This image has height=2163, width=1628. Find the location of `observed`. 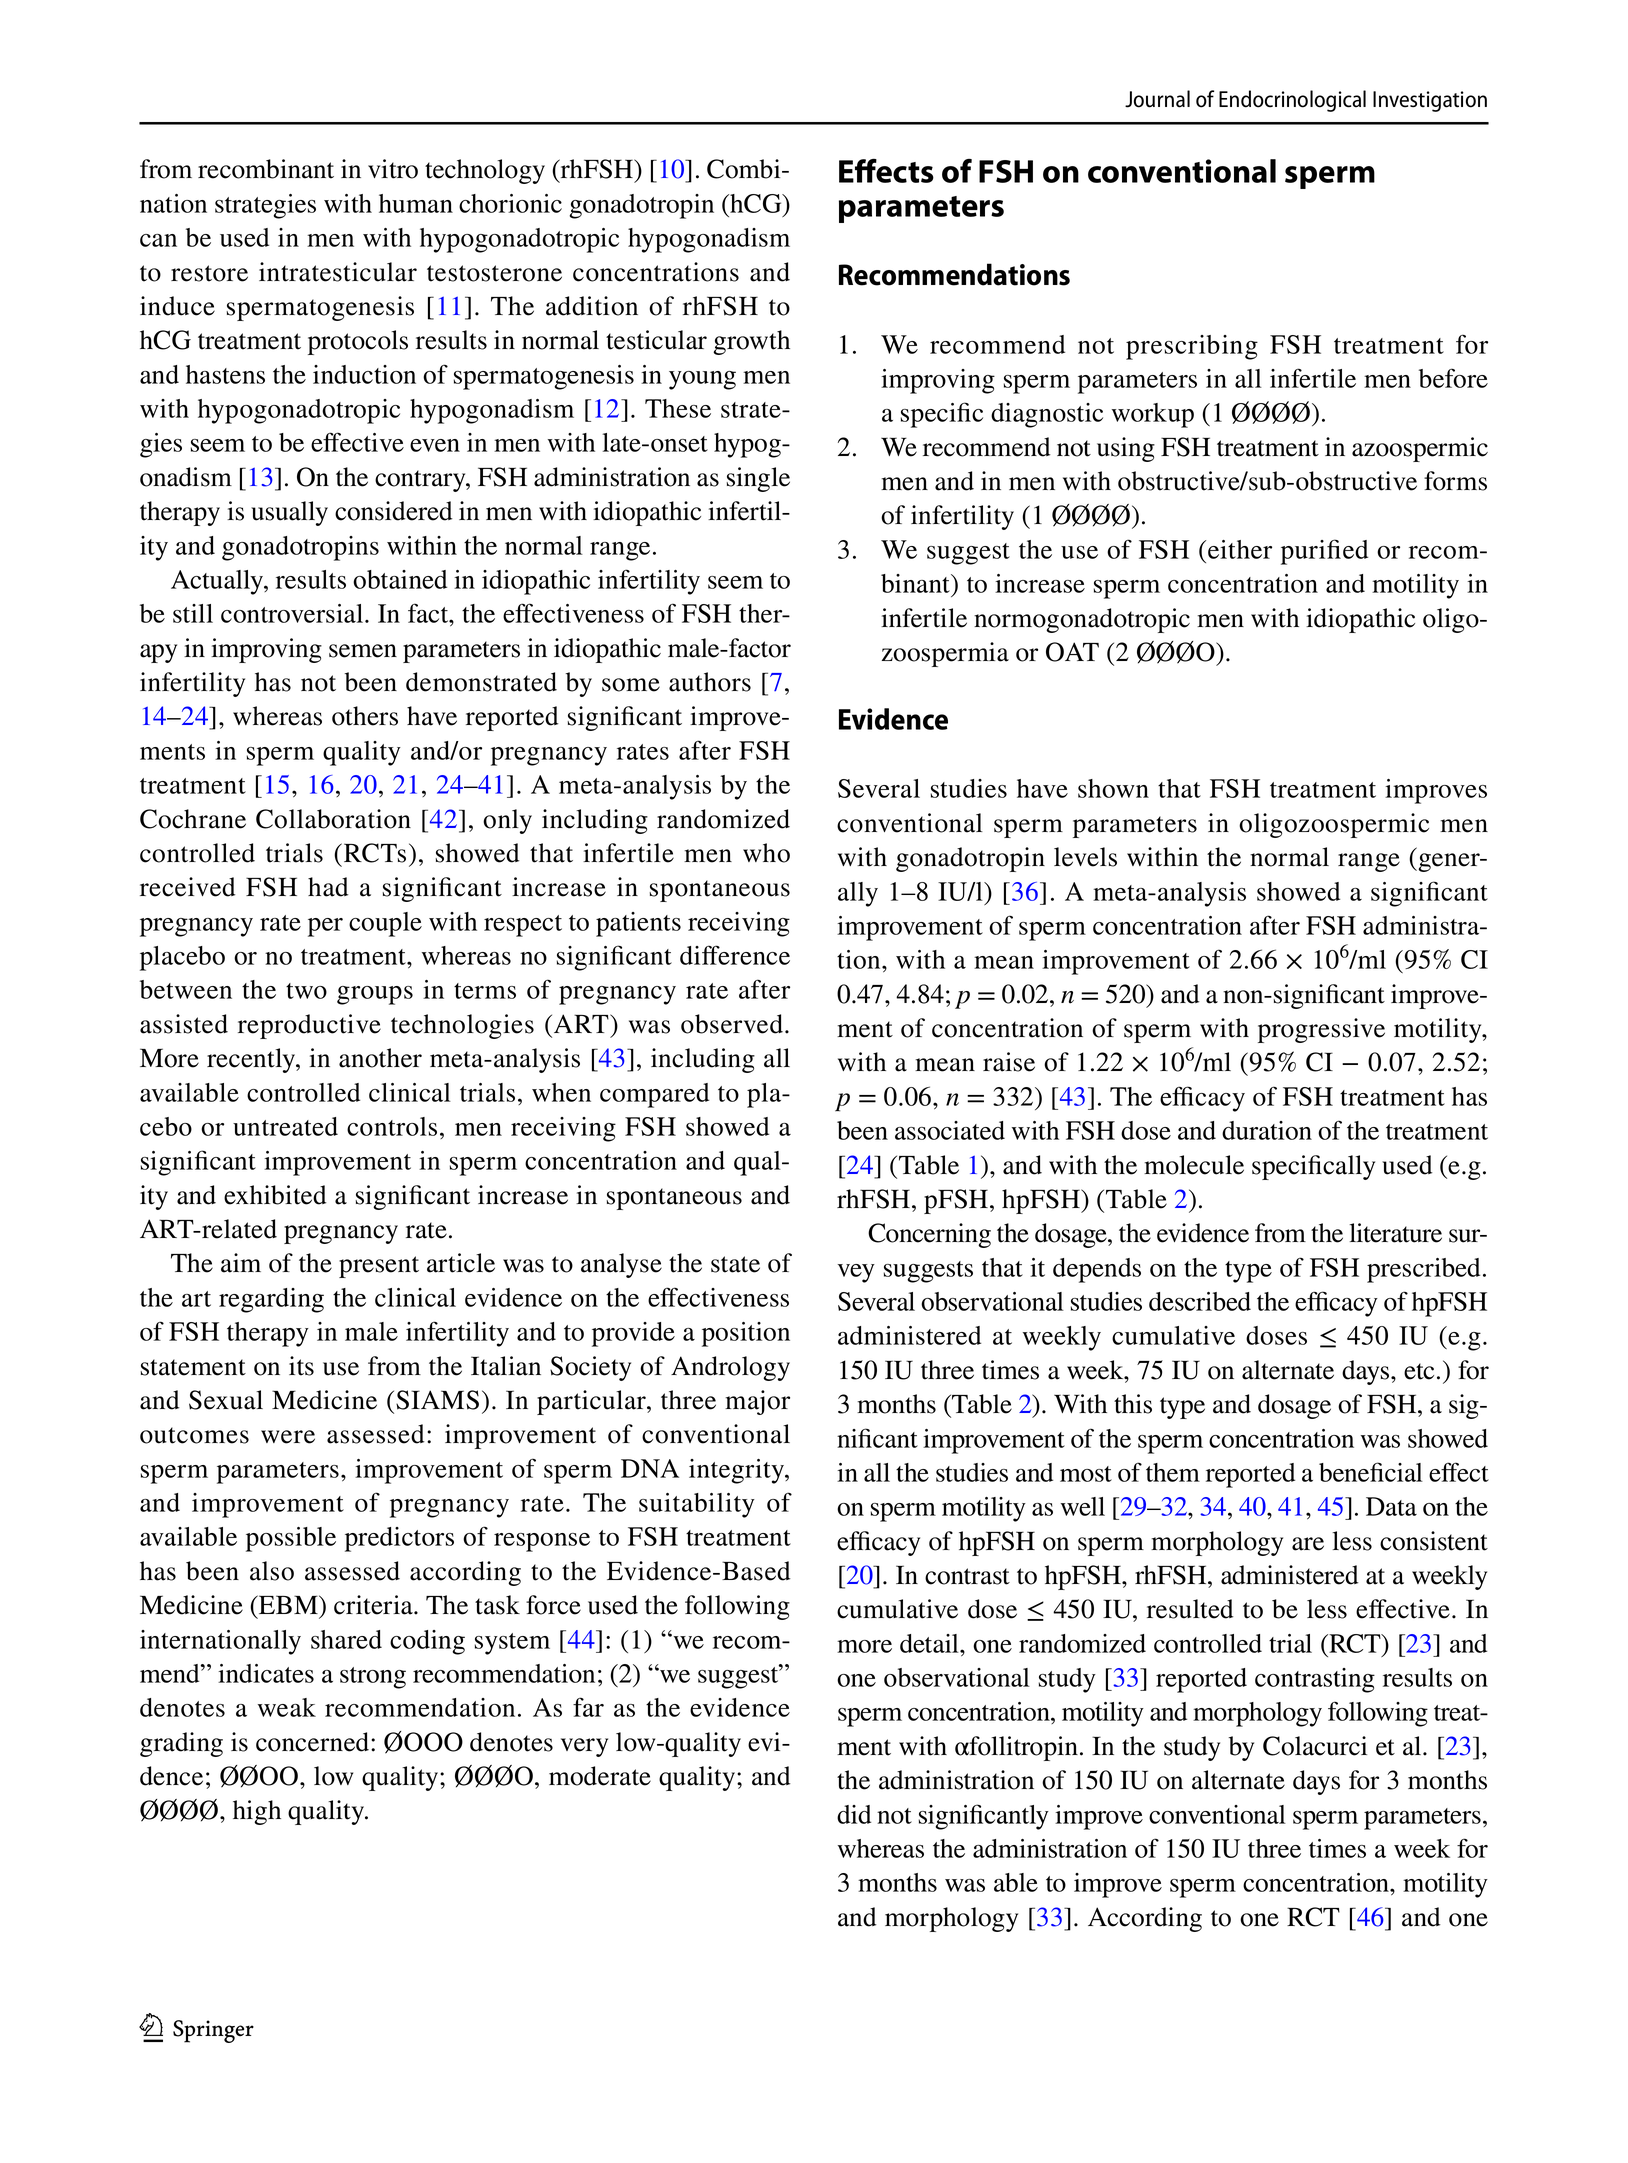

observed is located at coordinates (733, 1024).
